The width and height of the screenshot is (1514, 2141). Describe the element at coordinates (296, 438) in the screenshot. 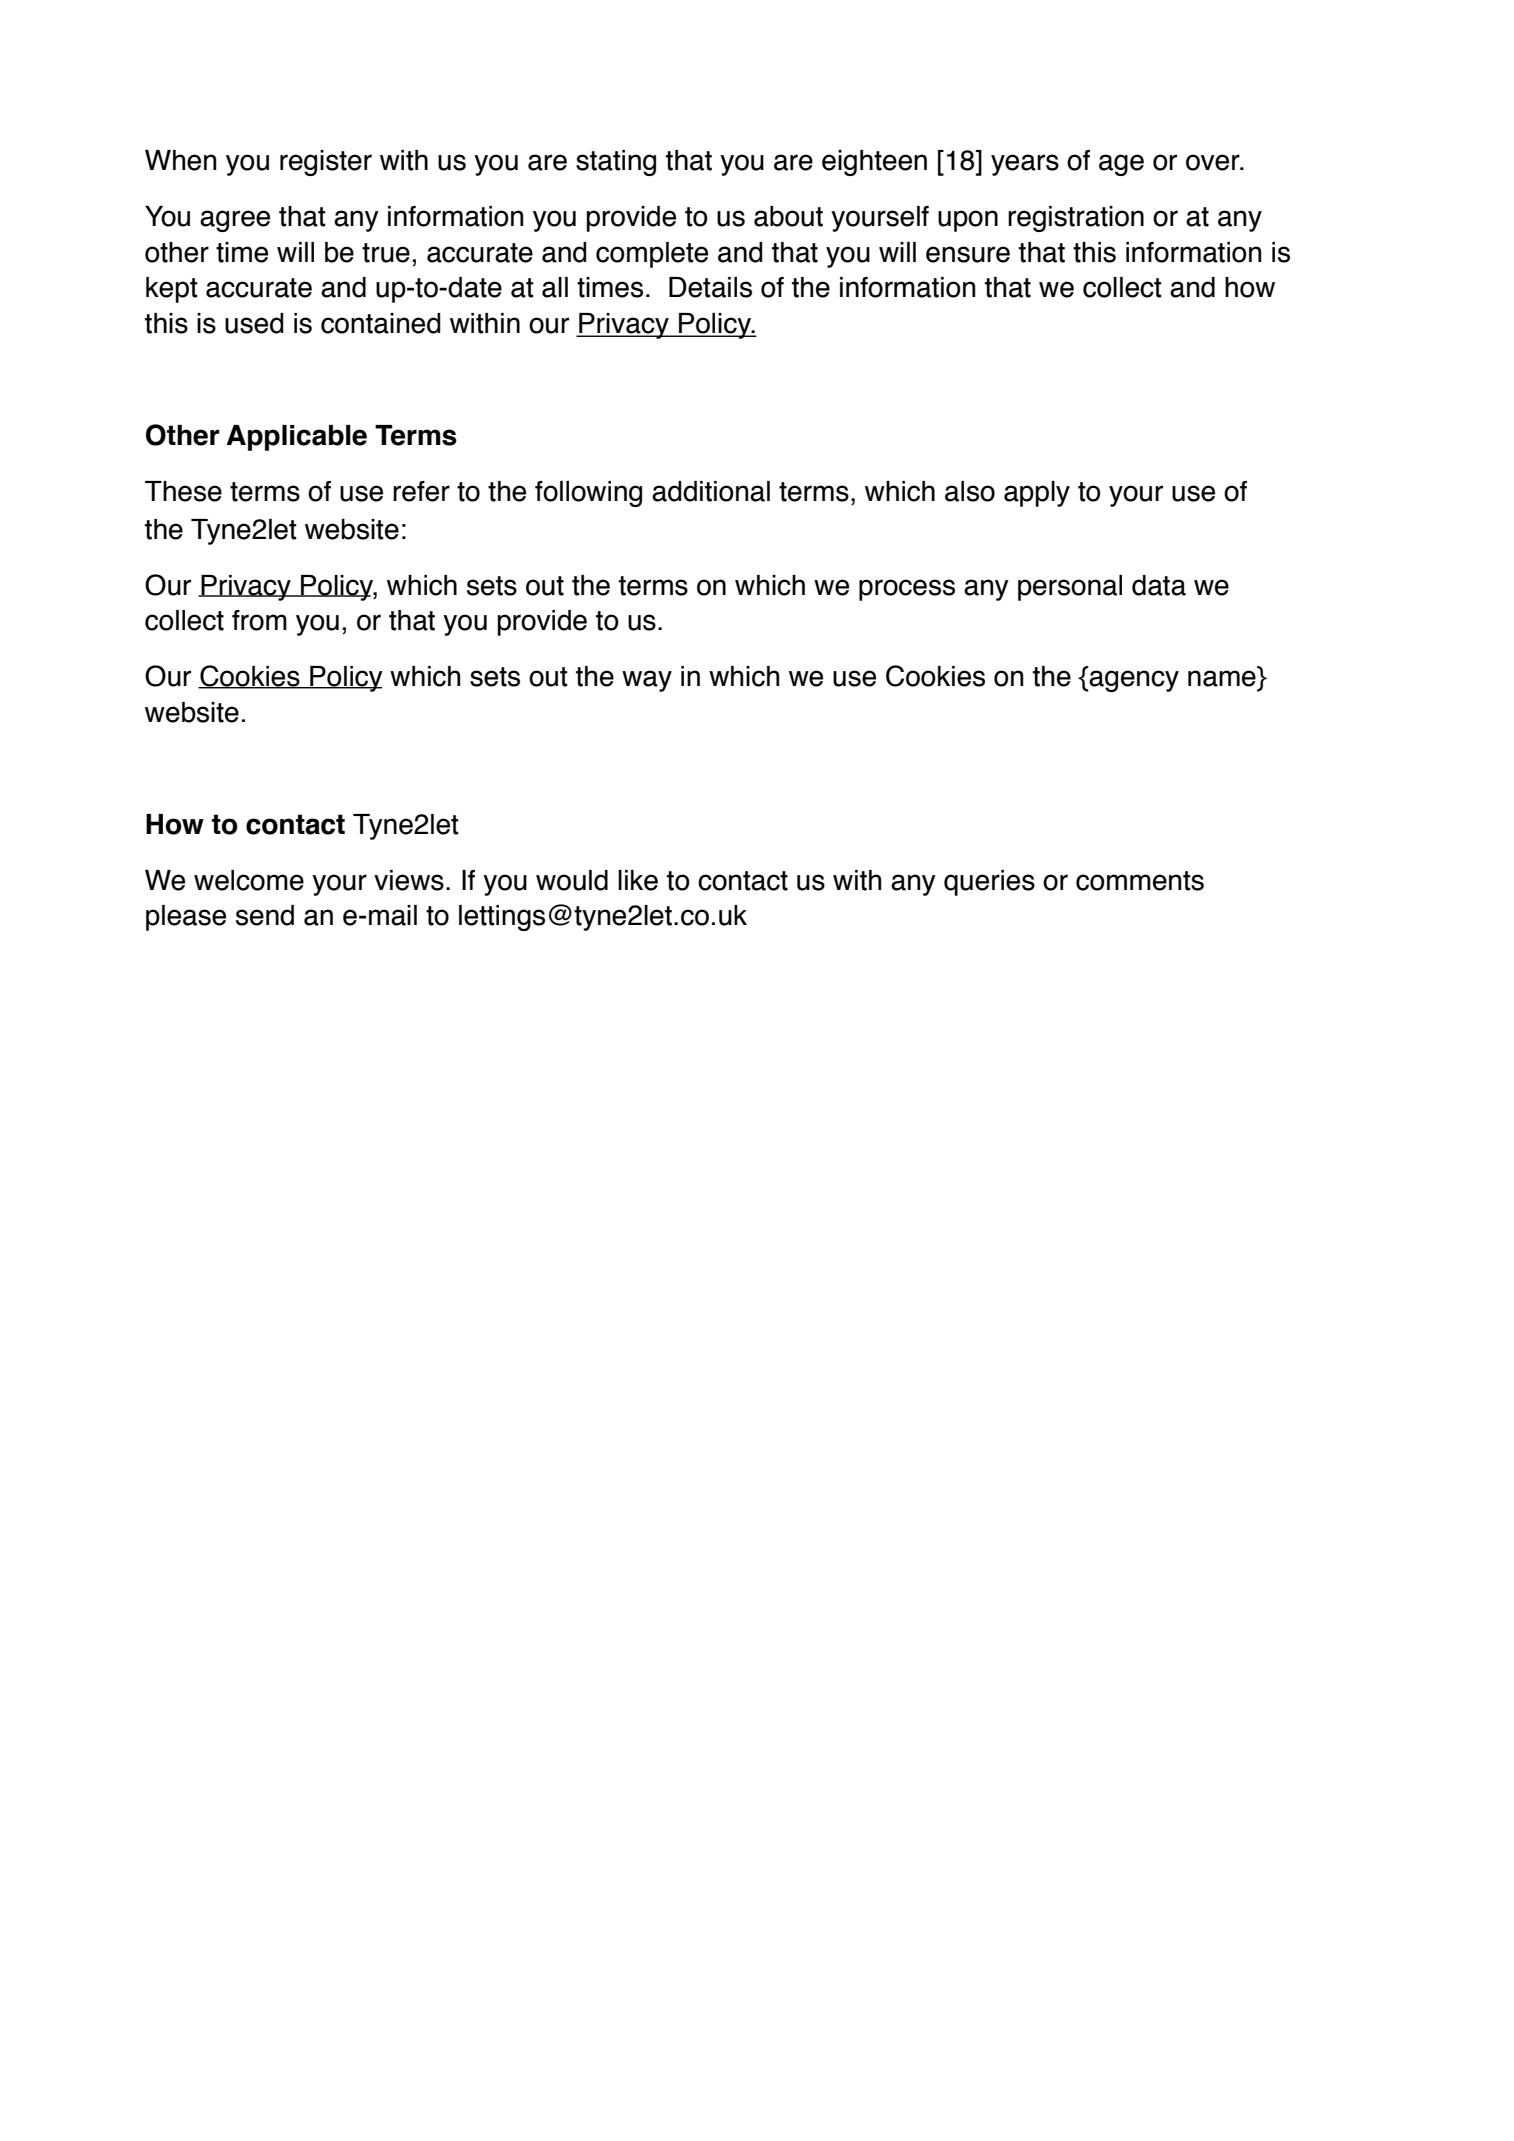

I see `Applicable` at that location.
